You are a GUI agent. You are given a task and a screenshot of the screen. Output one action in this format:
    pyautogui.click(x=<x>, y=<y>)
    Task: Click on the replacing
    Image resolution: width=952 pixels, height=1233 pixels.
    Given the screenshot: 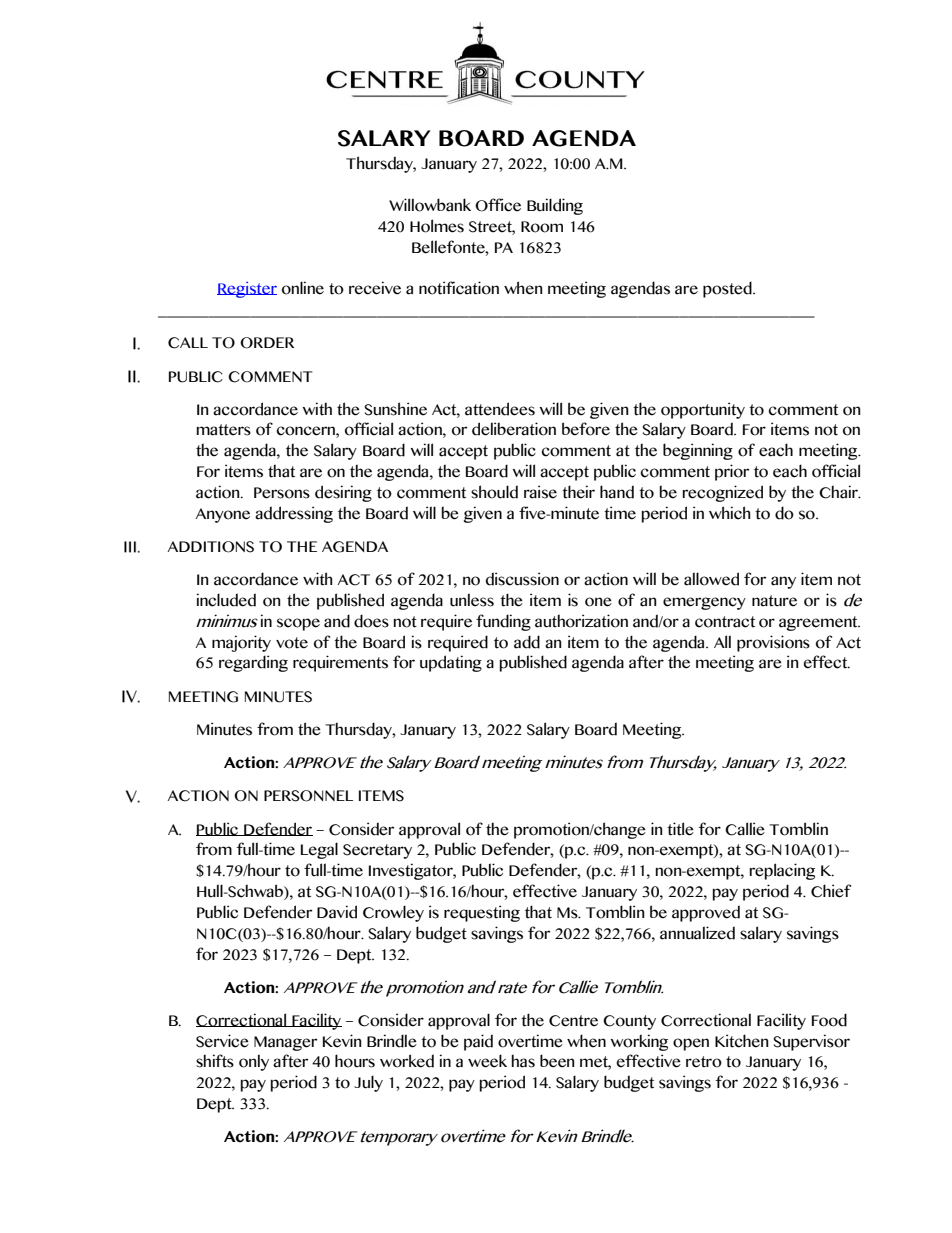 What is the action you would take?
    pyautogui.click(x=782, y=871)
